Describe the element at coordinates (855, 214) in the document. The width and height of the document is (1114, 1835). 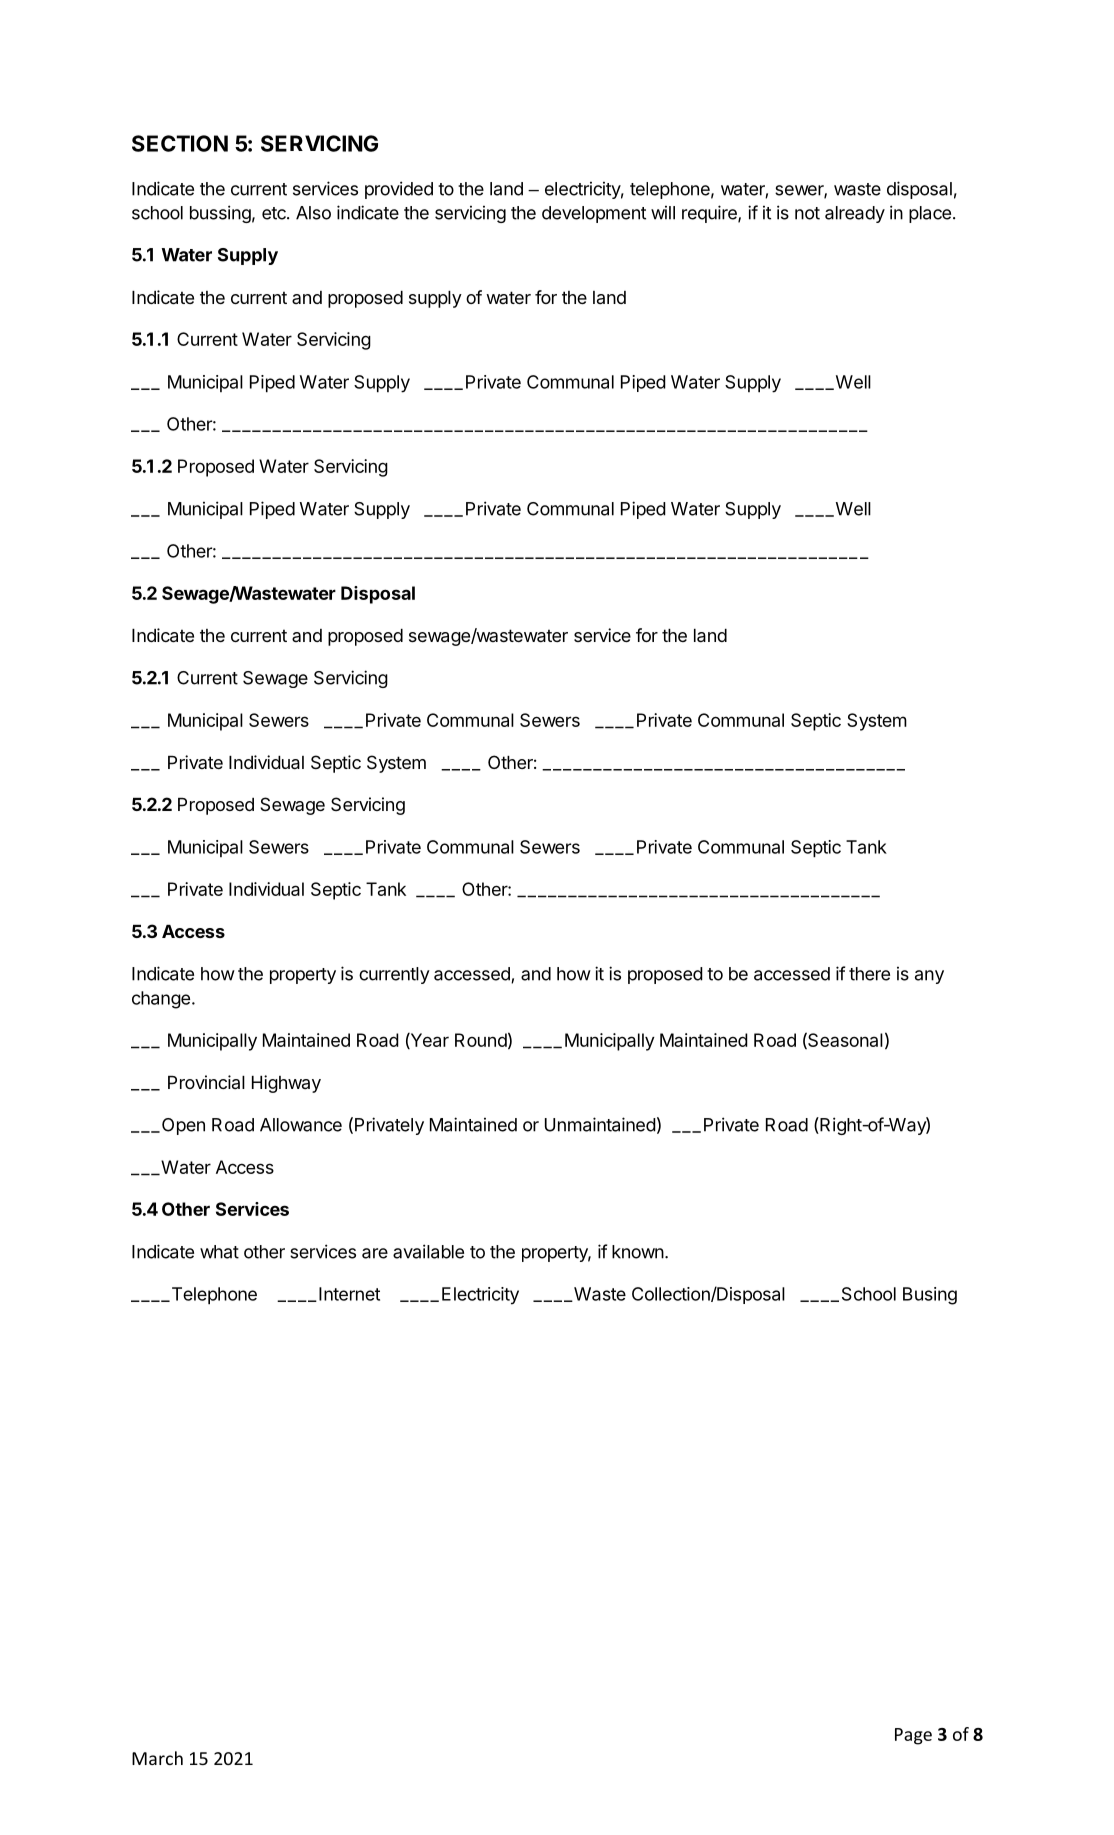
I see `already` at that location.
